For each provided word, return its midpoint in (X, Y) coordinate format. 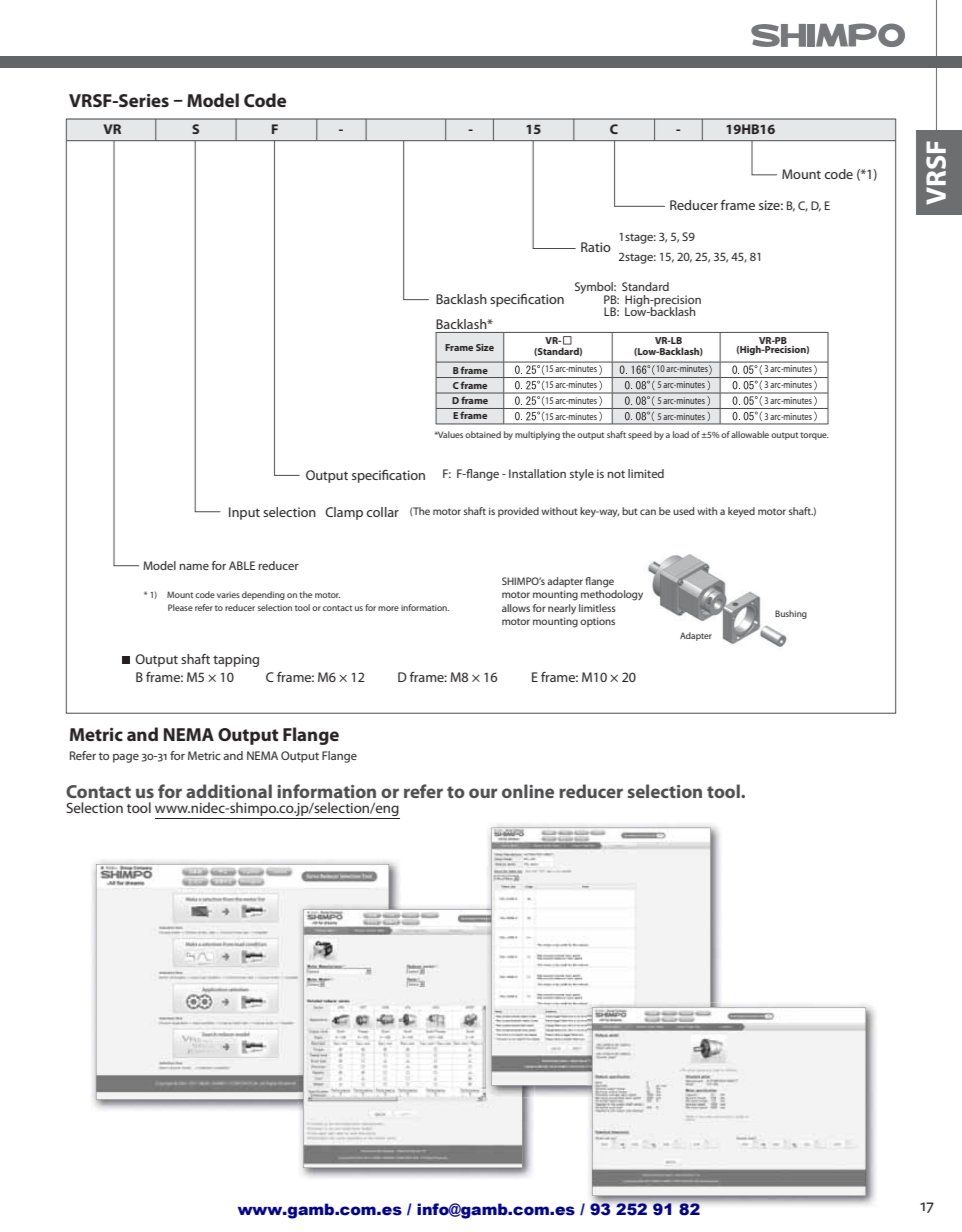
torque (814, 436)
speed (640, 435)
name (194, 567)
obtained (483, 434)
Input (244, 513)
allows (516, 608)
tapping (236, 660)
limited (646, 473)
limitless (597, 608)
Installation (537, 473)
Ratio (596, 247)
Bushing (791, 614)
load (681, 434)
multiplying (537, 435)
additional (229, 791)
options (597, 622)
